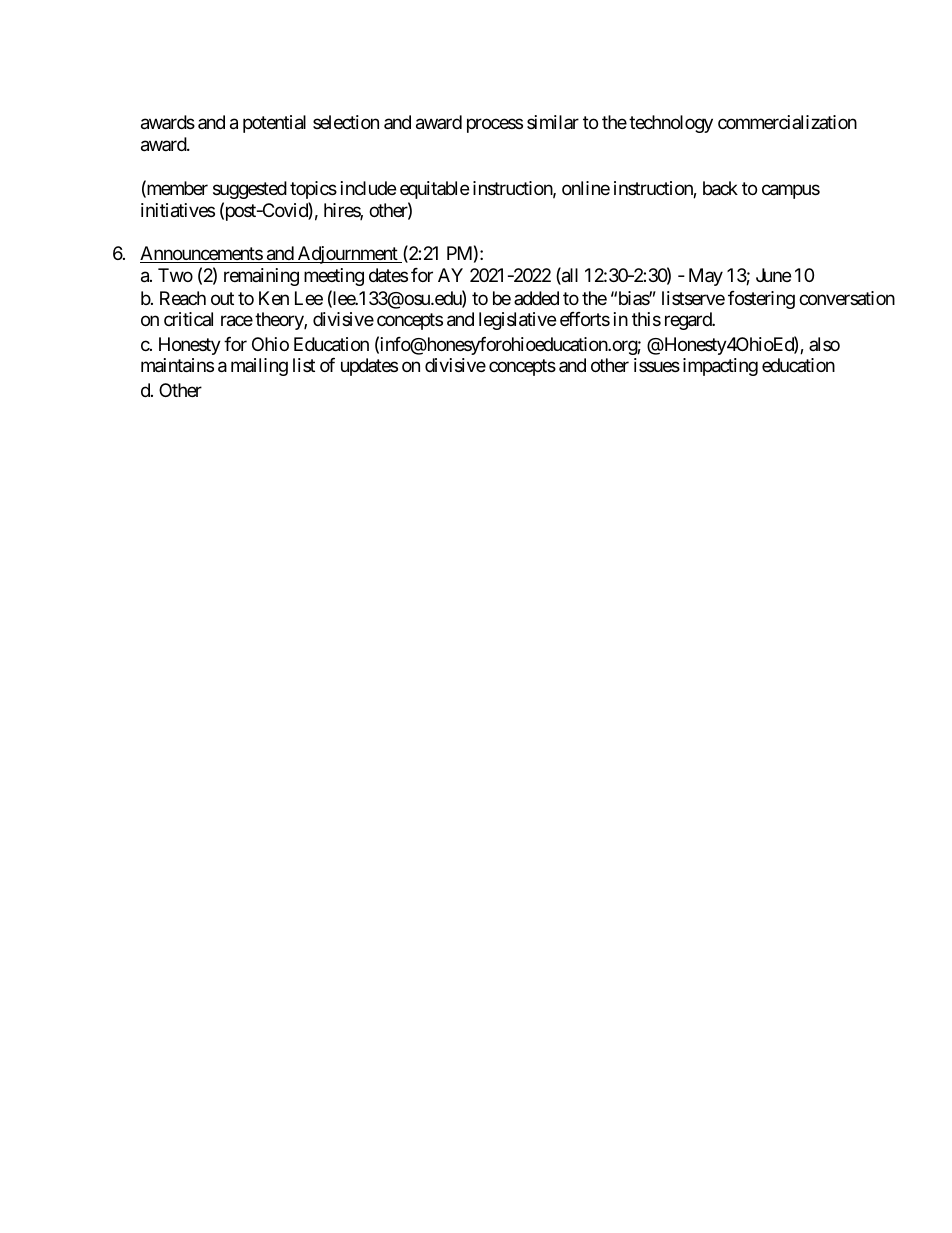  Describe the element at coordinates (706, 277) in the document. I see `May` at that location.
